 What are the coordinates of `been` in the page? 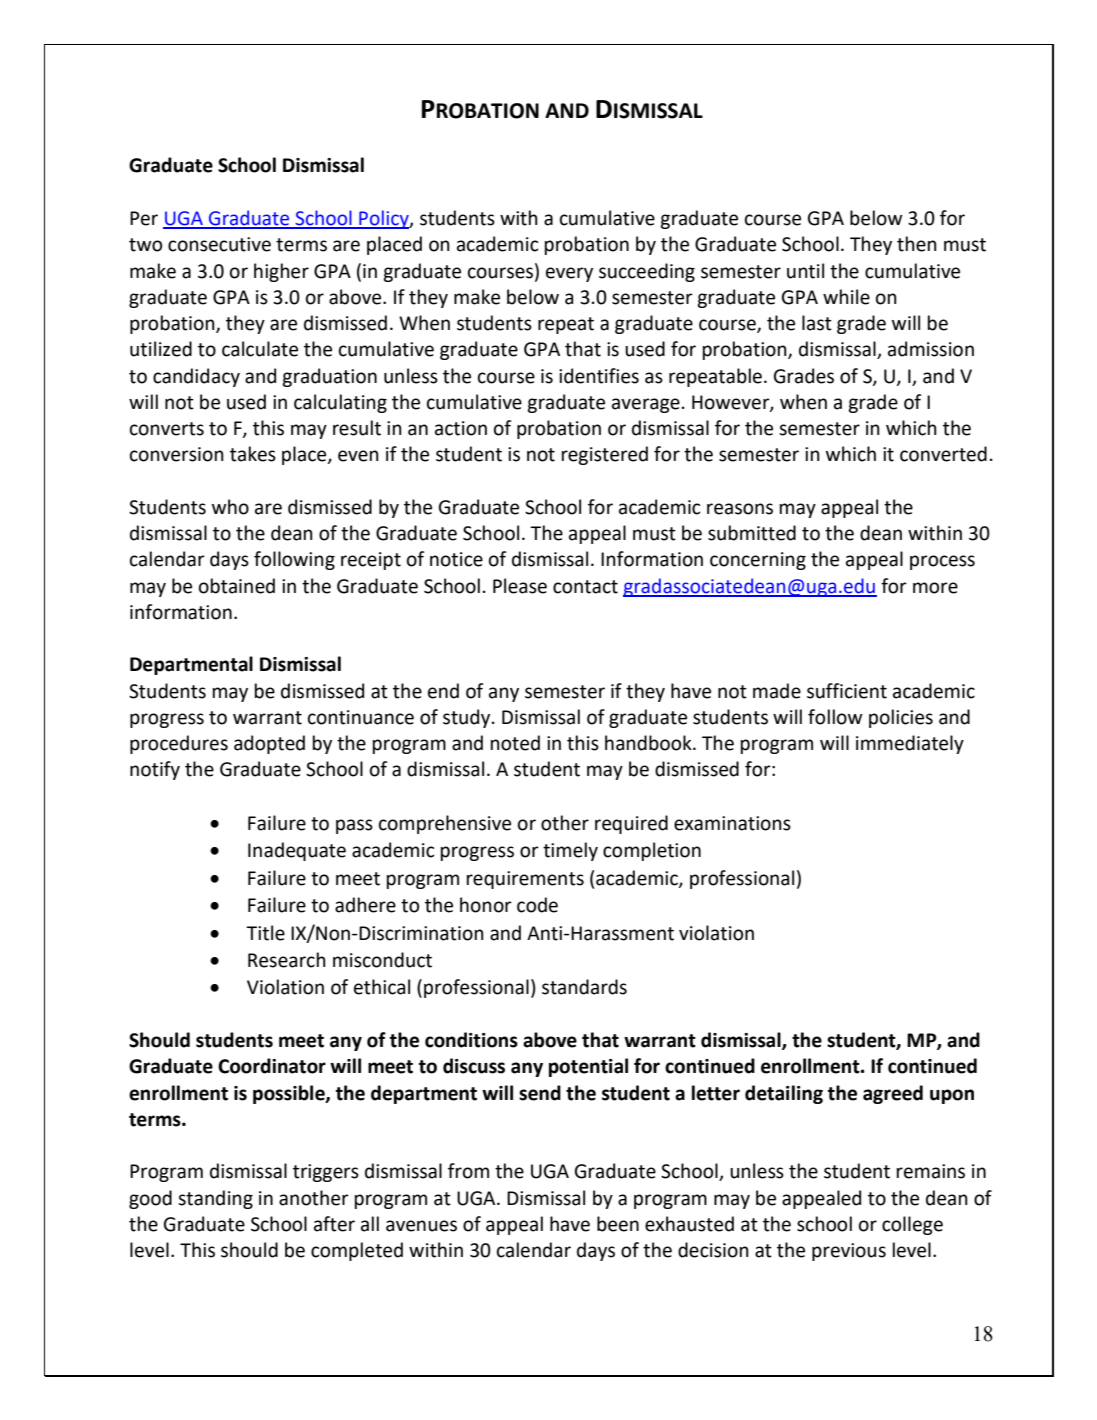 It's located at (618, 1224).
